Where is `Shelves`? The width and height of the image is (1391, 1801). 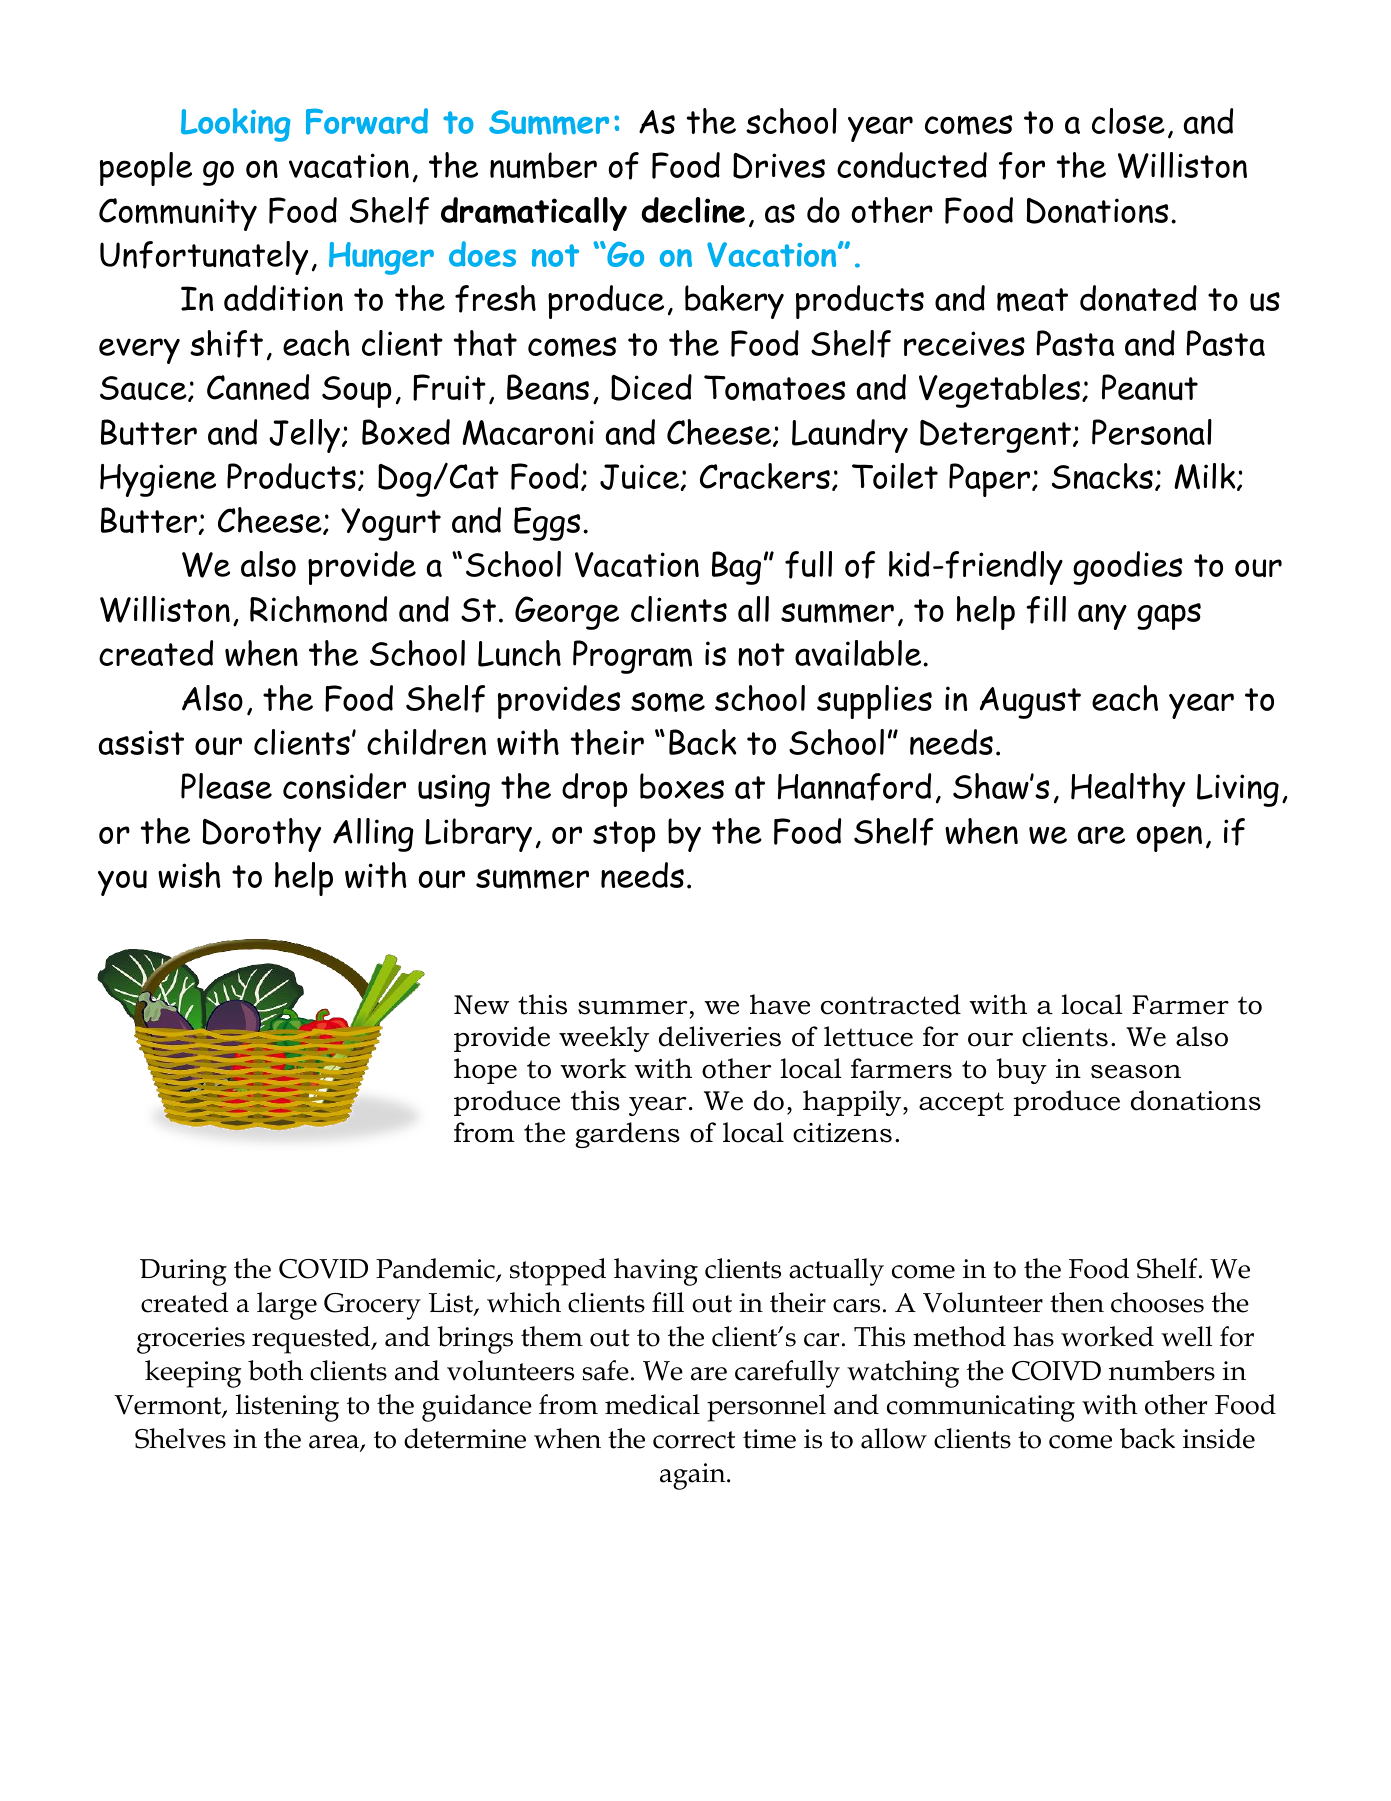 Shelves is located at coordinates (180, 1438).
